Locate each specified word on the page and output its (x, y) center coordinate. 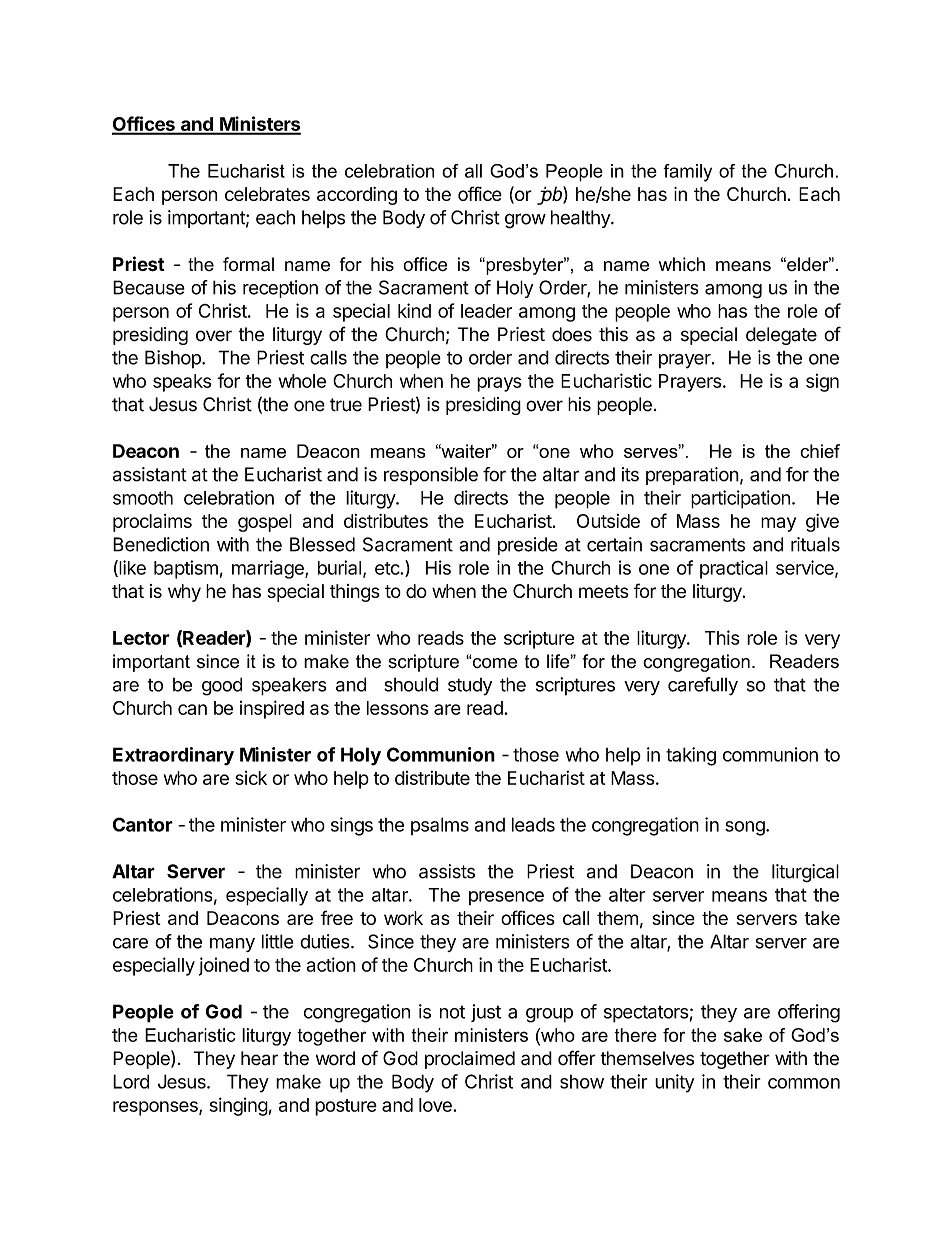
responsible (431, 476)
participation (740, 499)
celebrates (267, 194)
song (746, 828)
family (687, 173)
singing (239, 1106)
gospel (265, 523)
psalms (440, 826)
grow (525, 221)
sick (251, 778)
